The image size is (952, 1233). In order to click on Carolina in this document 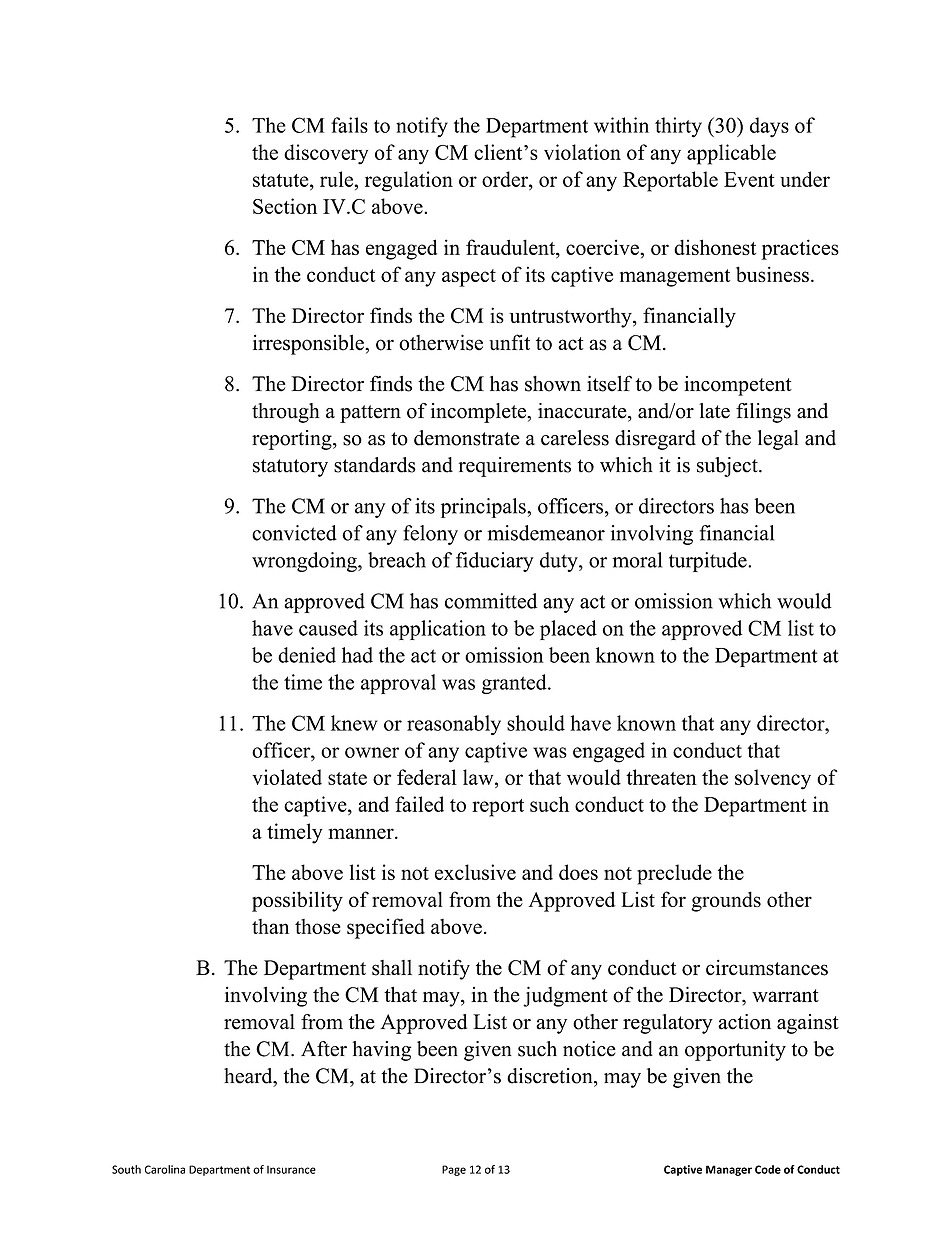, I will do `click(165, 1169)`.
